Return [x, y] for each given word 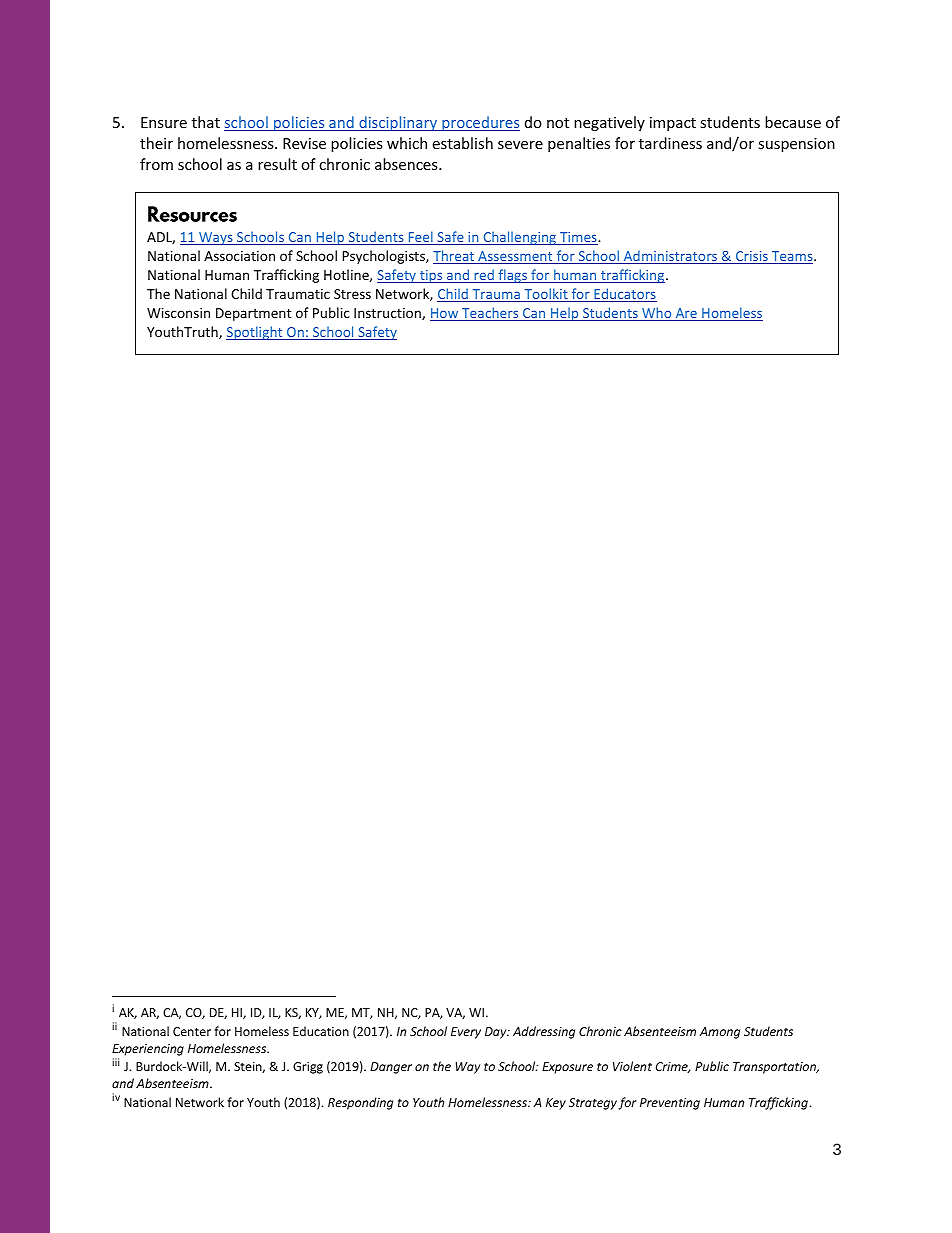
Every [466, 1033]
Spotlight [255, 333]
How [445, 314]
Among [720, 1033]
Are [686, 314]
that [206, 122]
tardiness [670, 143]
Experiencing [148, 1050]
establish [462, 143]
